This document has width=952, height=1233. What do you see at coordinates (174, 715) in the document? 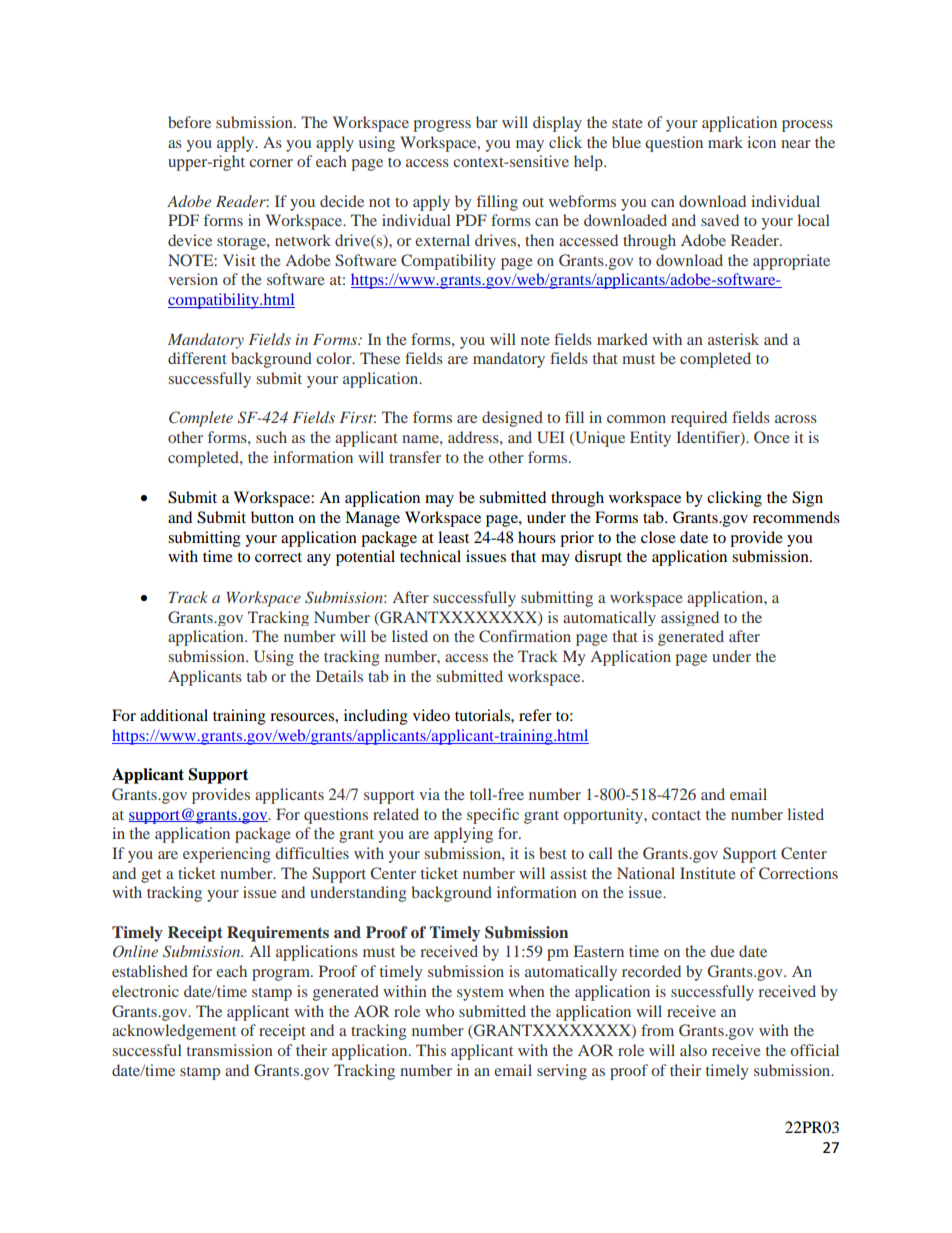
I see `additional` at bounding box center [174, 715].
